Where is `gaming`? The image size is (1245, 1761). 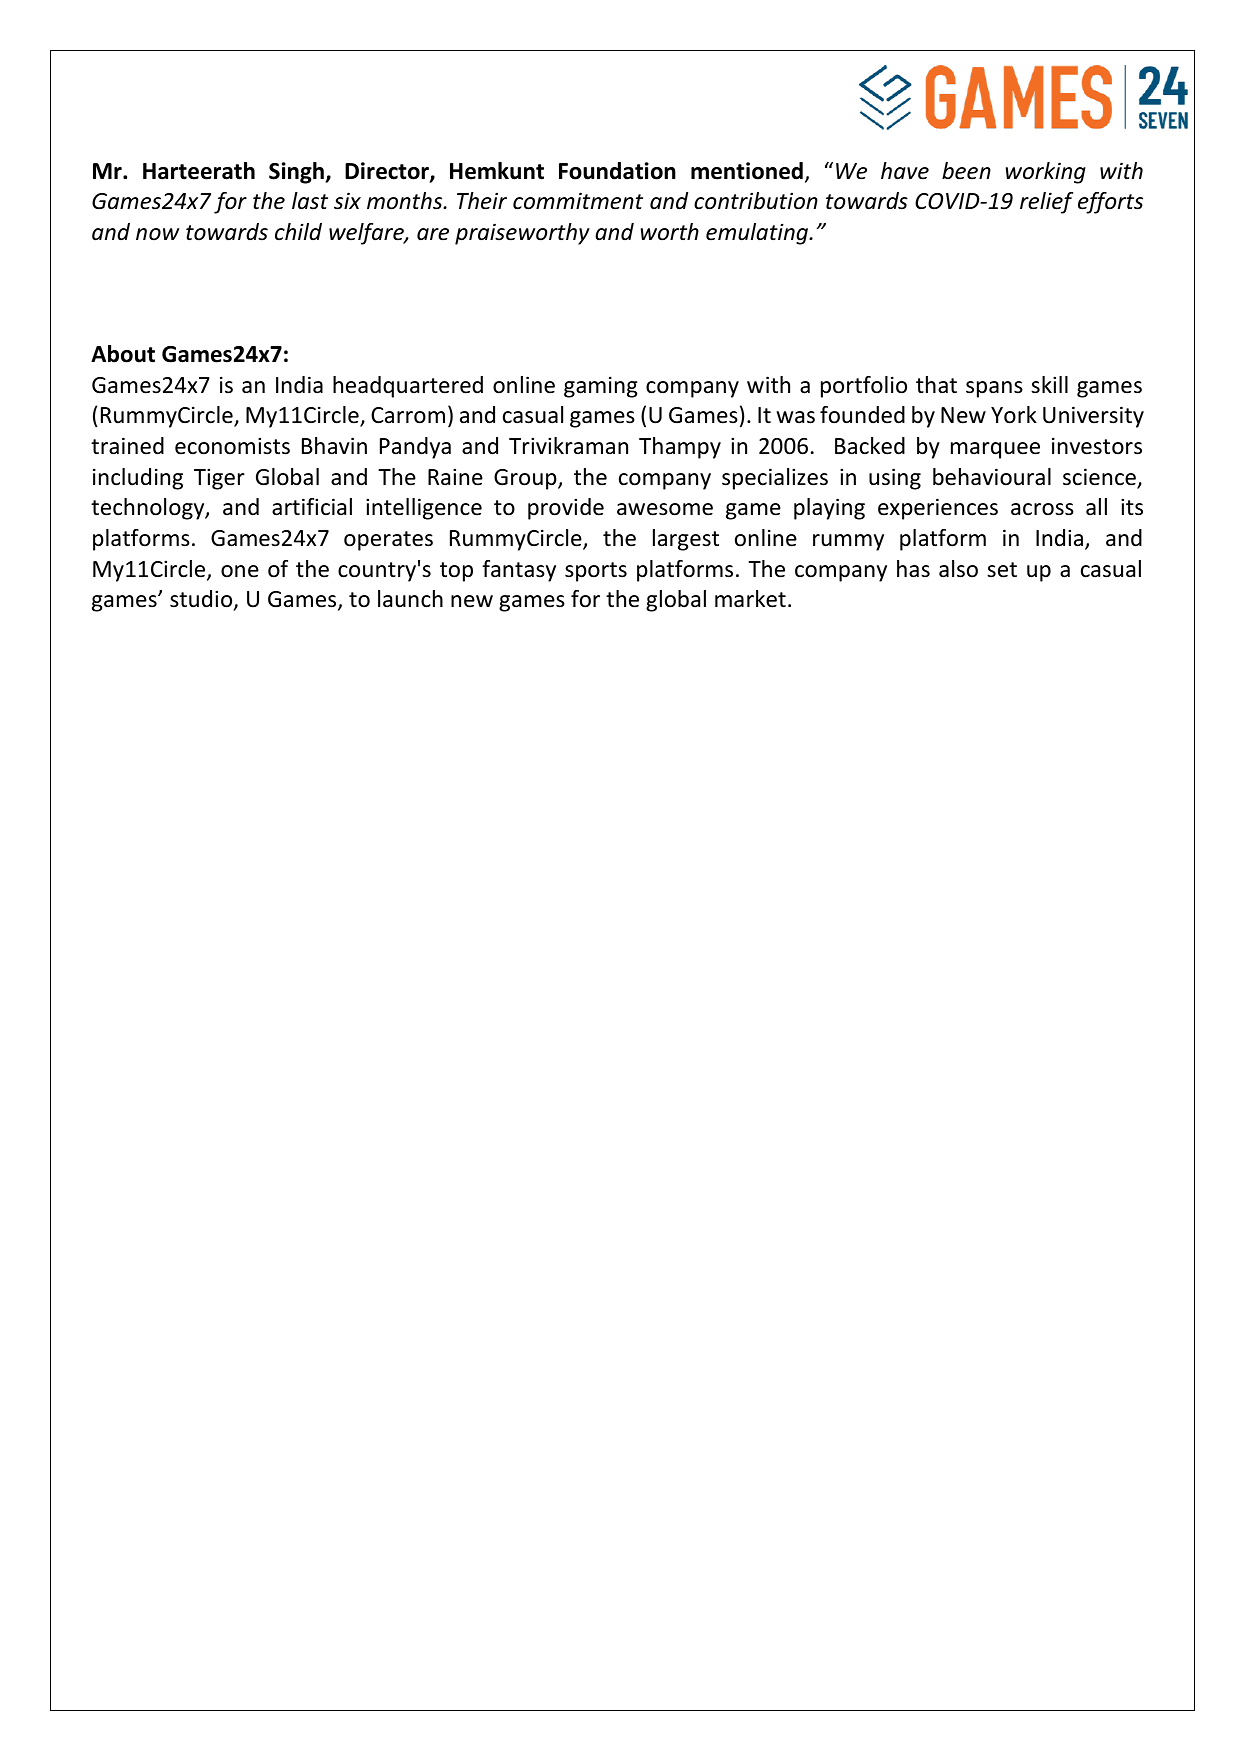
gaming is located at coordinates (601, 387).
